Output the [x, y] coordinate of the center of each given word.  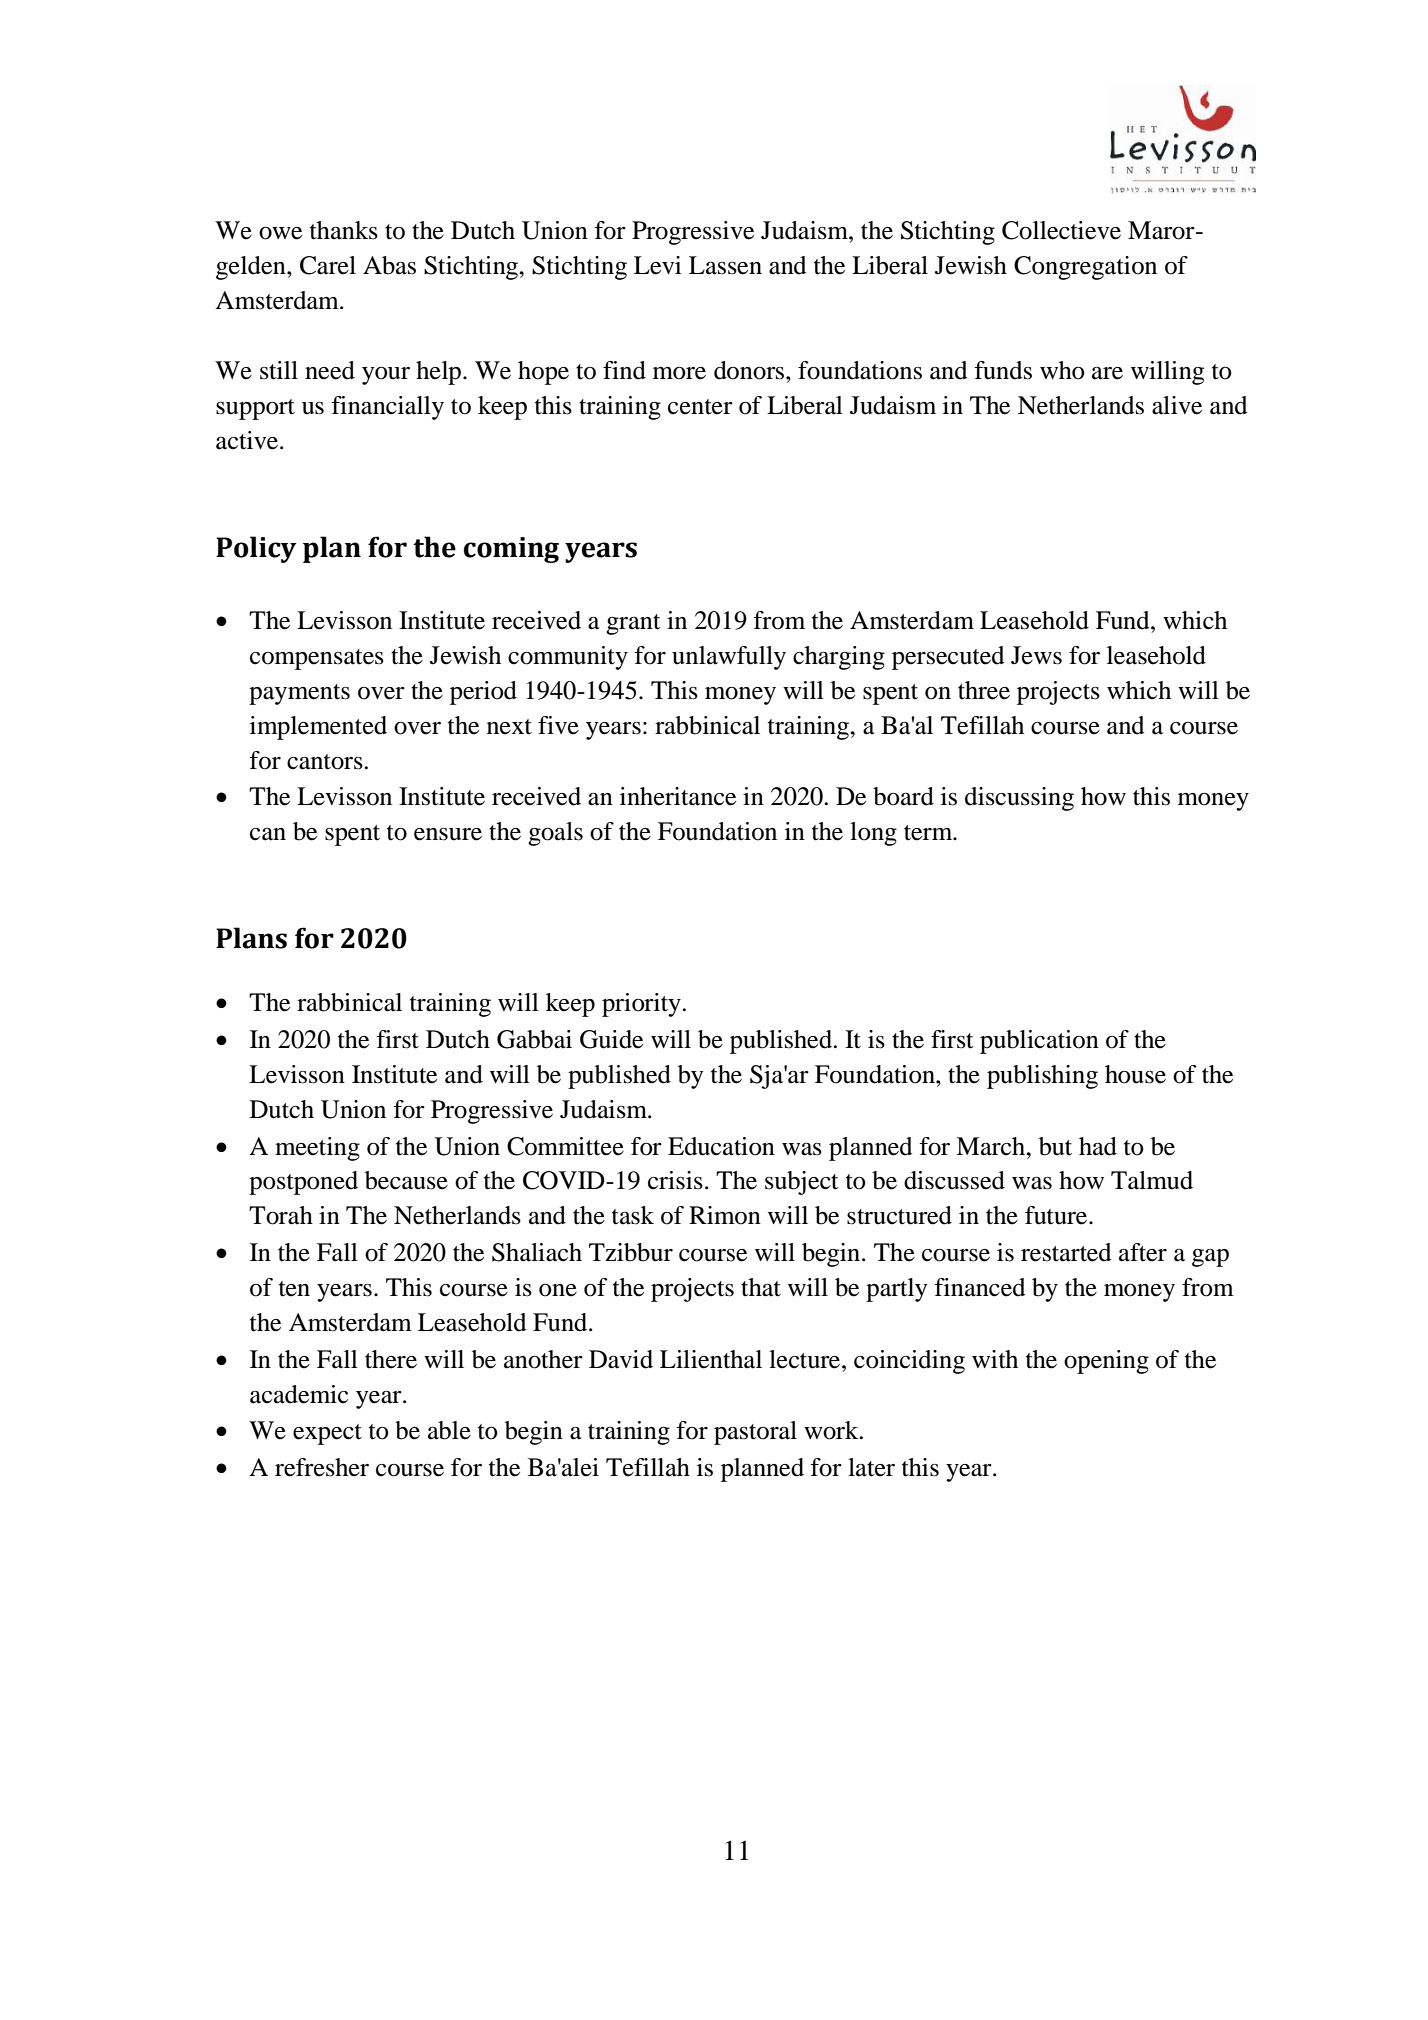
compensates [317, 659]
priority [641, 1005]
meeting [317, 1149]
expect [327, 1434]
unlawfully [729, 658]
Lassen [725, 265]
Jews [1036, 655]
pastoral [755, 1433]
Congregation [1085, 268]
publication [1039, 1042]
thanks [344, 230]
